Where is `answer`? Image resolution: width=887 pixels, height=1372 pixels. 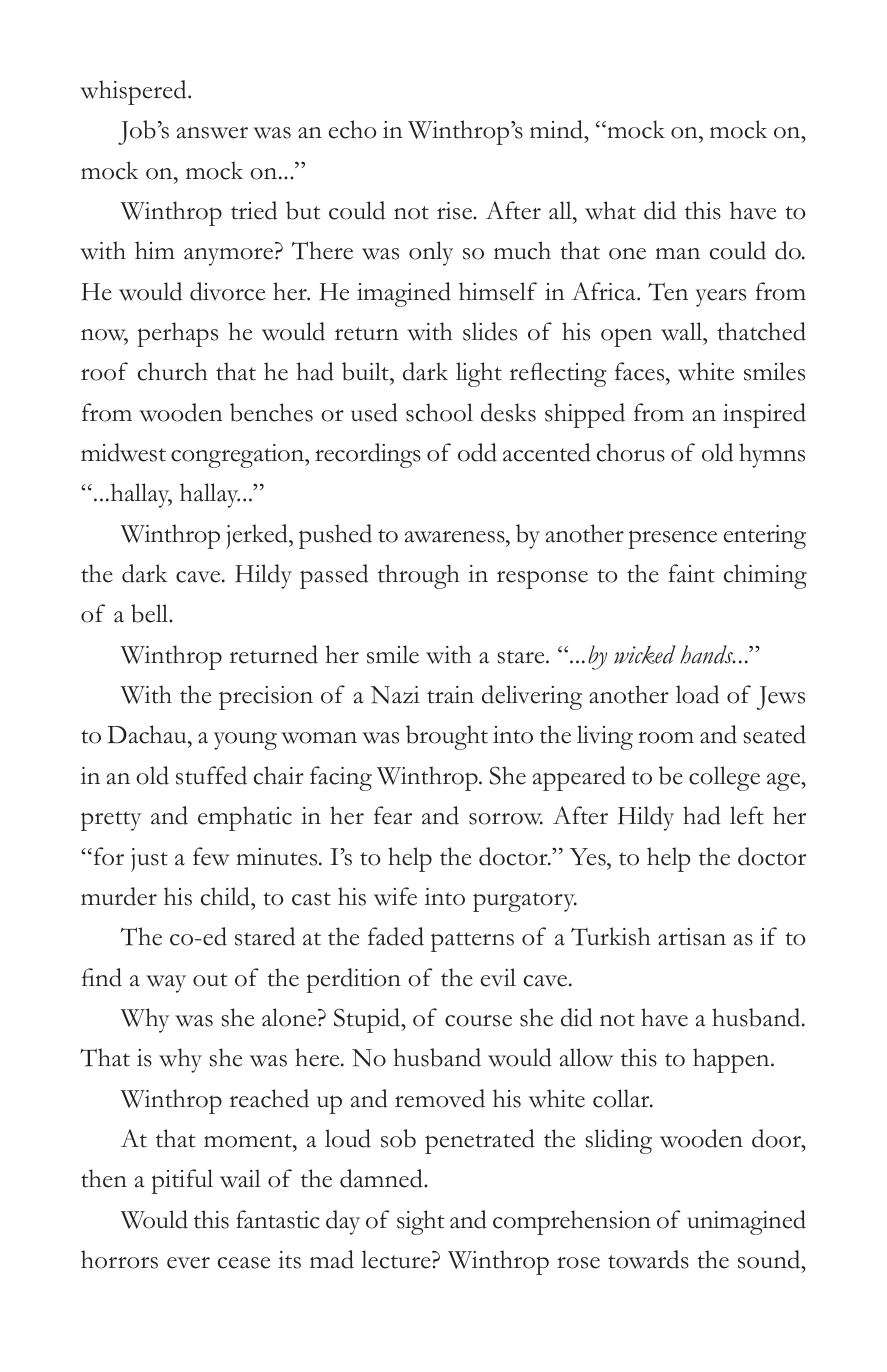 answer is located at coordinates (212, 133).
